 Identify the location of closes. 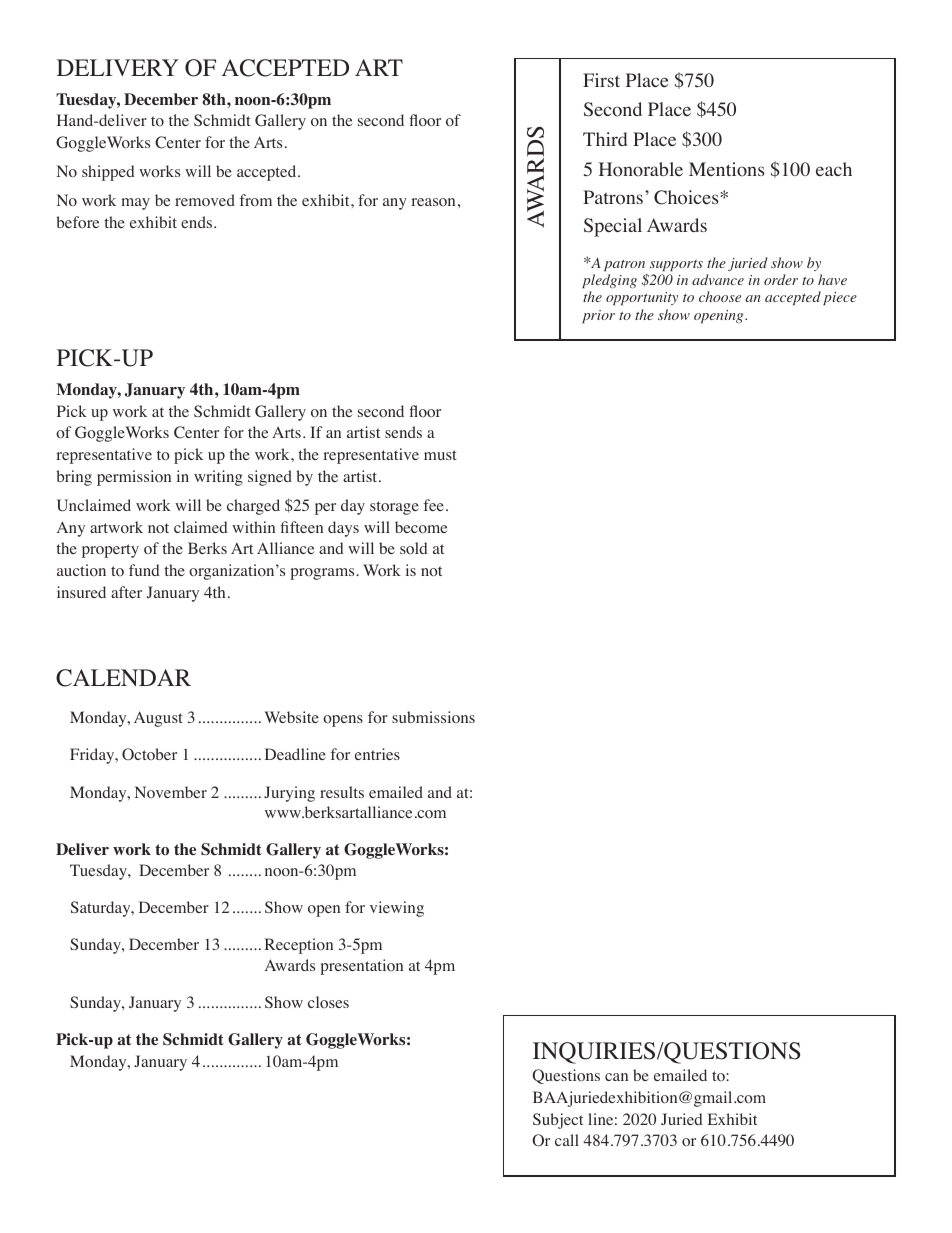
(328, 1002).
